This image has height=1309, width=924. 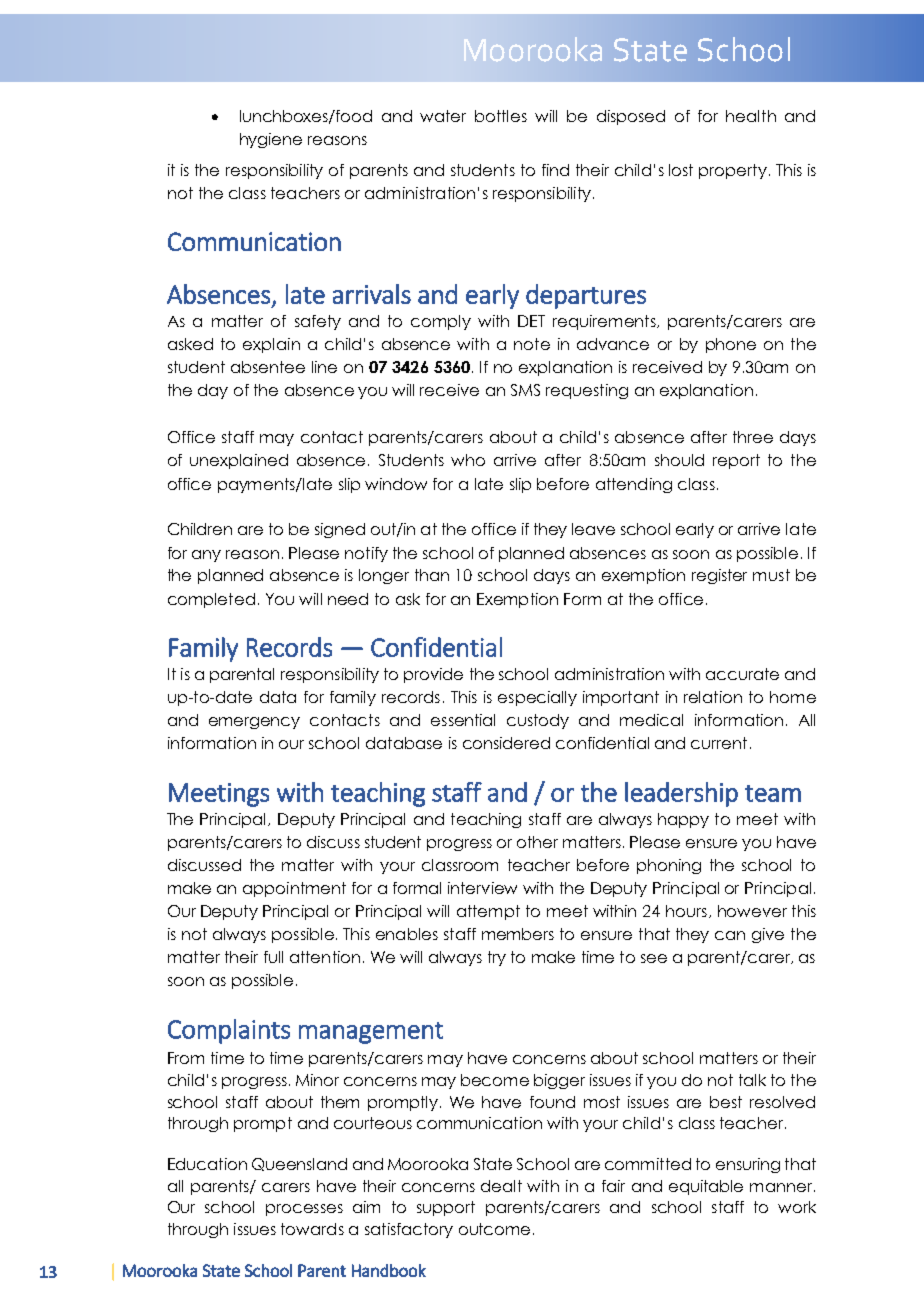 I want to click on processes, so click(x=304, y=1210).
